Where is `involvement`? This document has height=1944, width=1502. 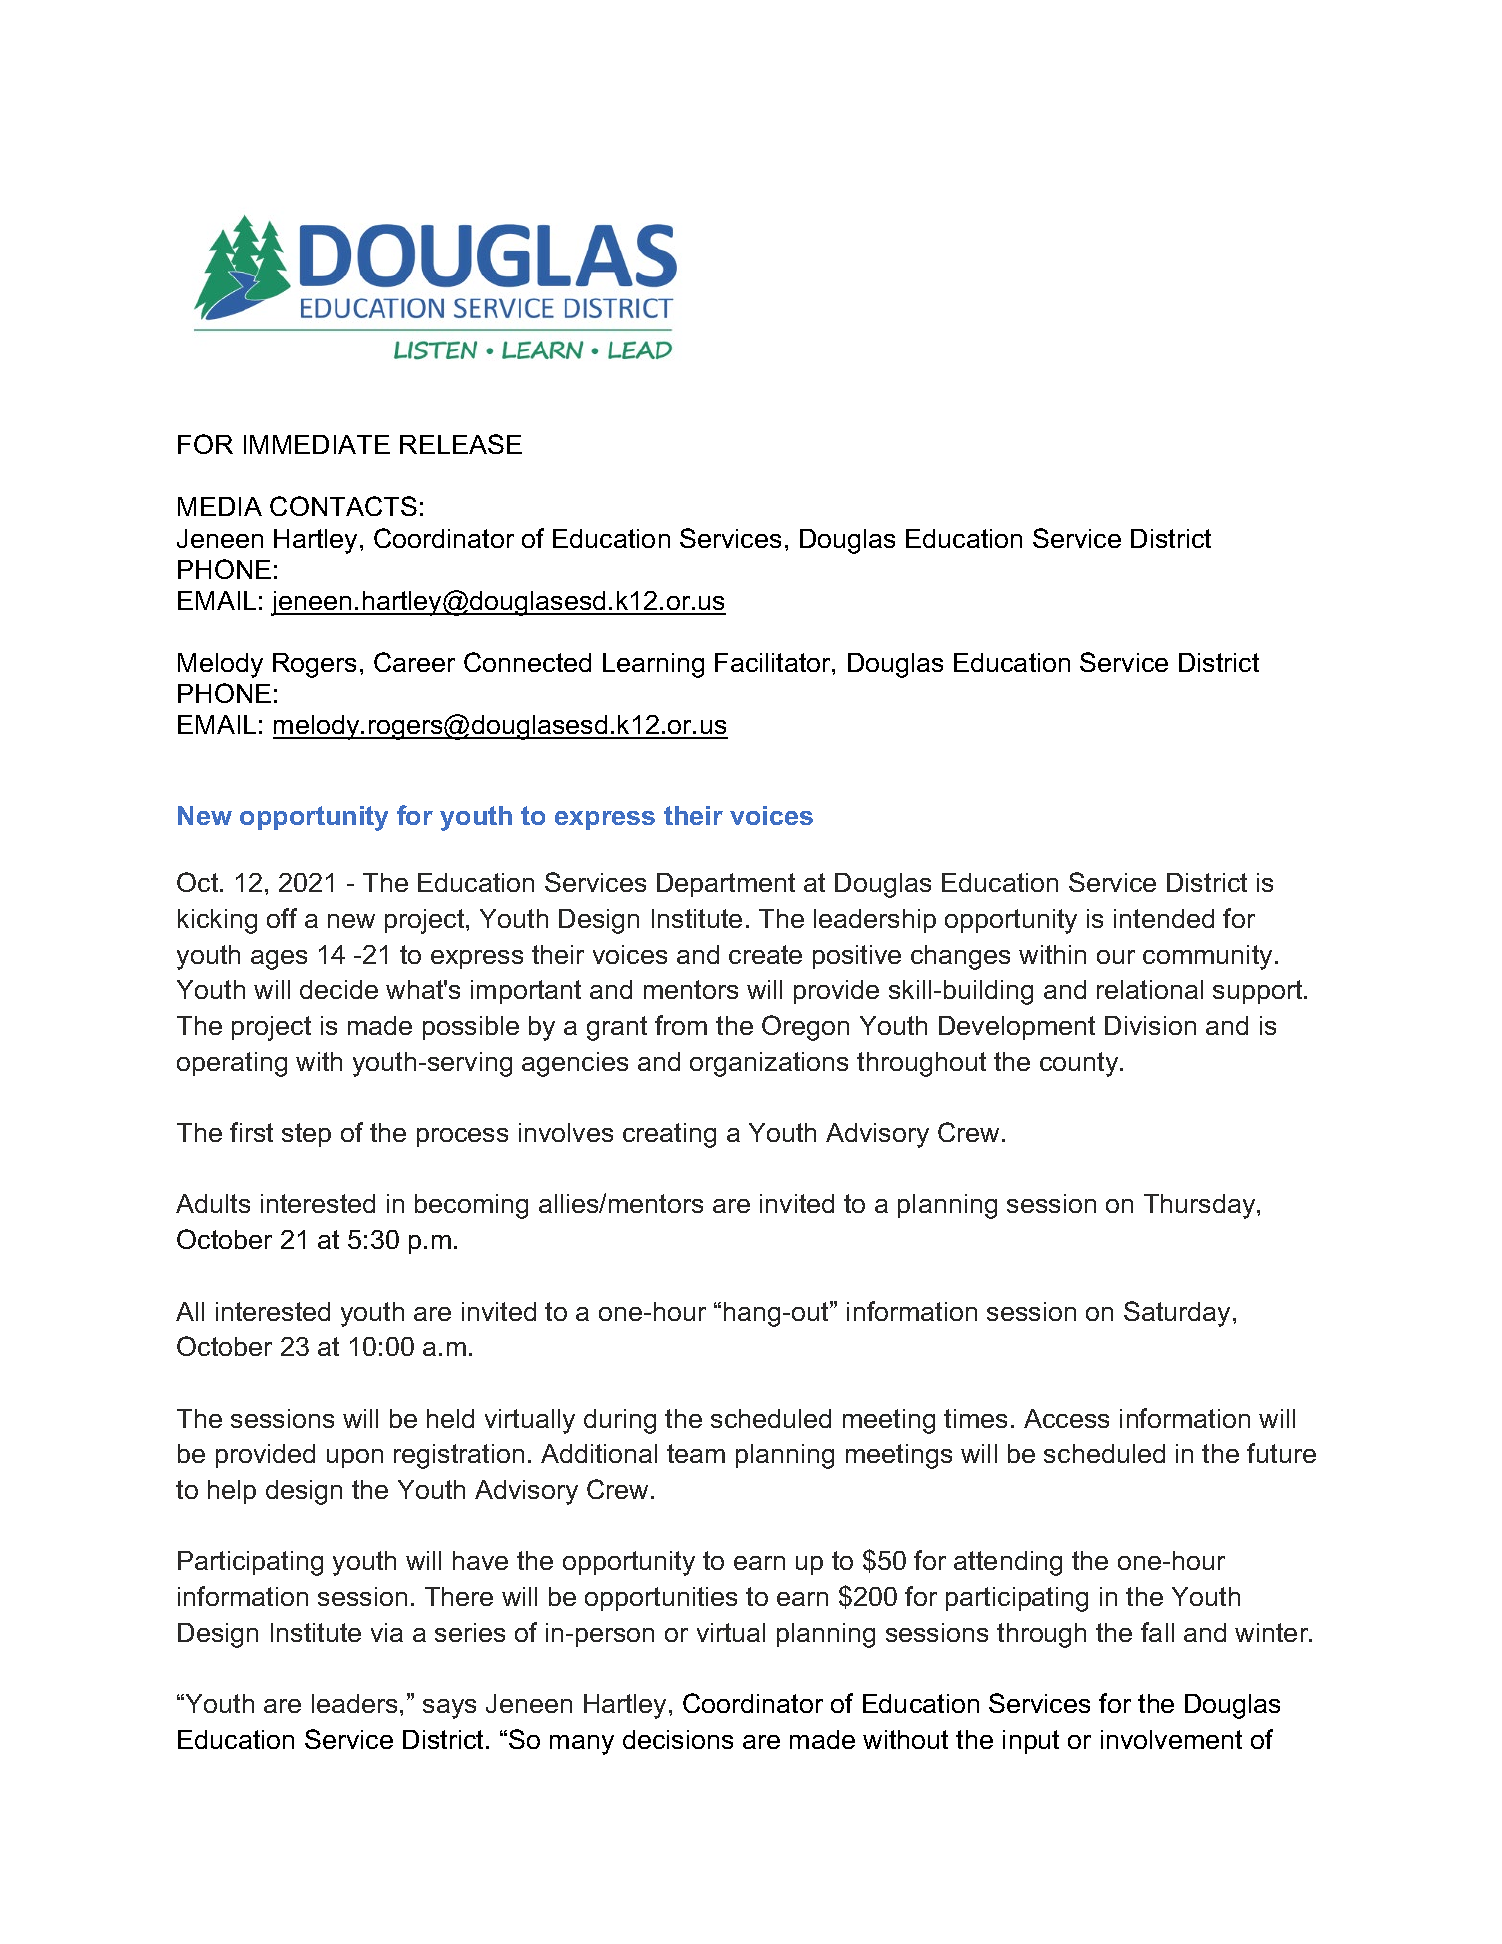
involvement is located at coordinates (1171, 1739).
